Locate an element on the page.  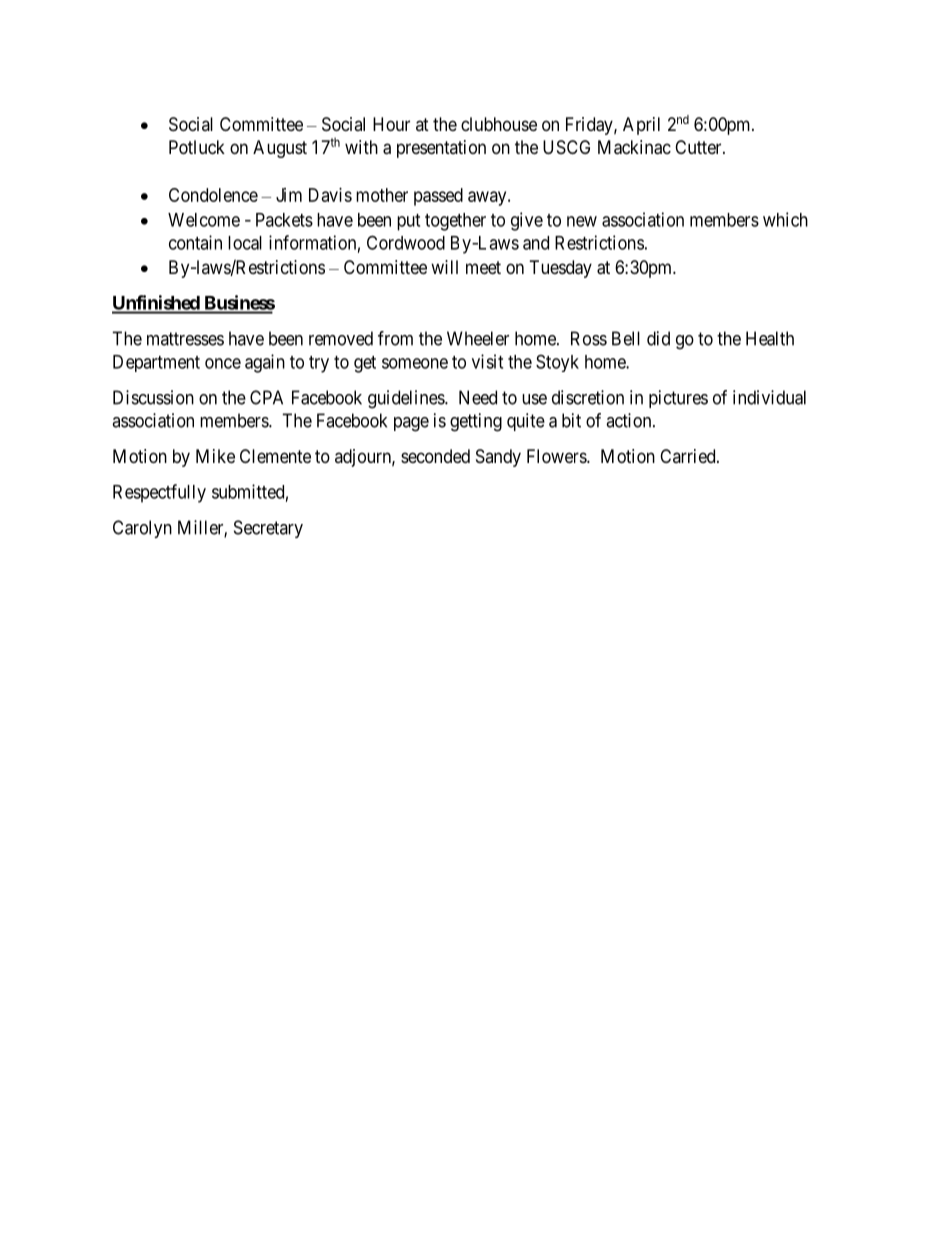
Secretary is located at coordinates (268, 529).
